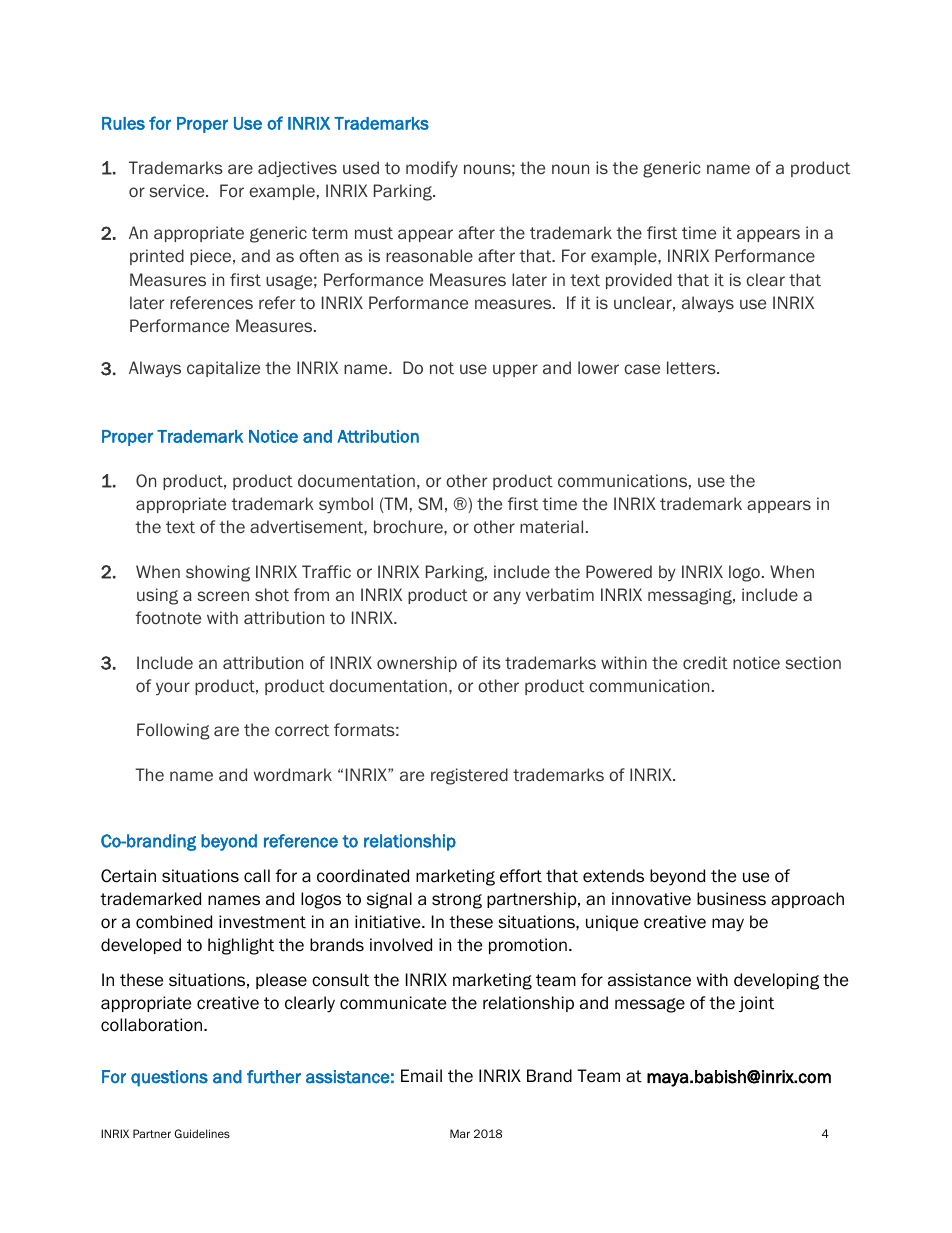 This document has height=1233, width=952. Describe the element at coordinates (421, 1076) in the document. I see `Email` at that location.
